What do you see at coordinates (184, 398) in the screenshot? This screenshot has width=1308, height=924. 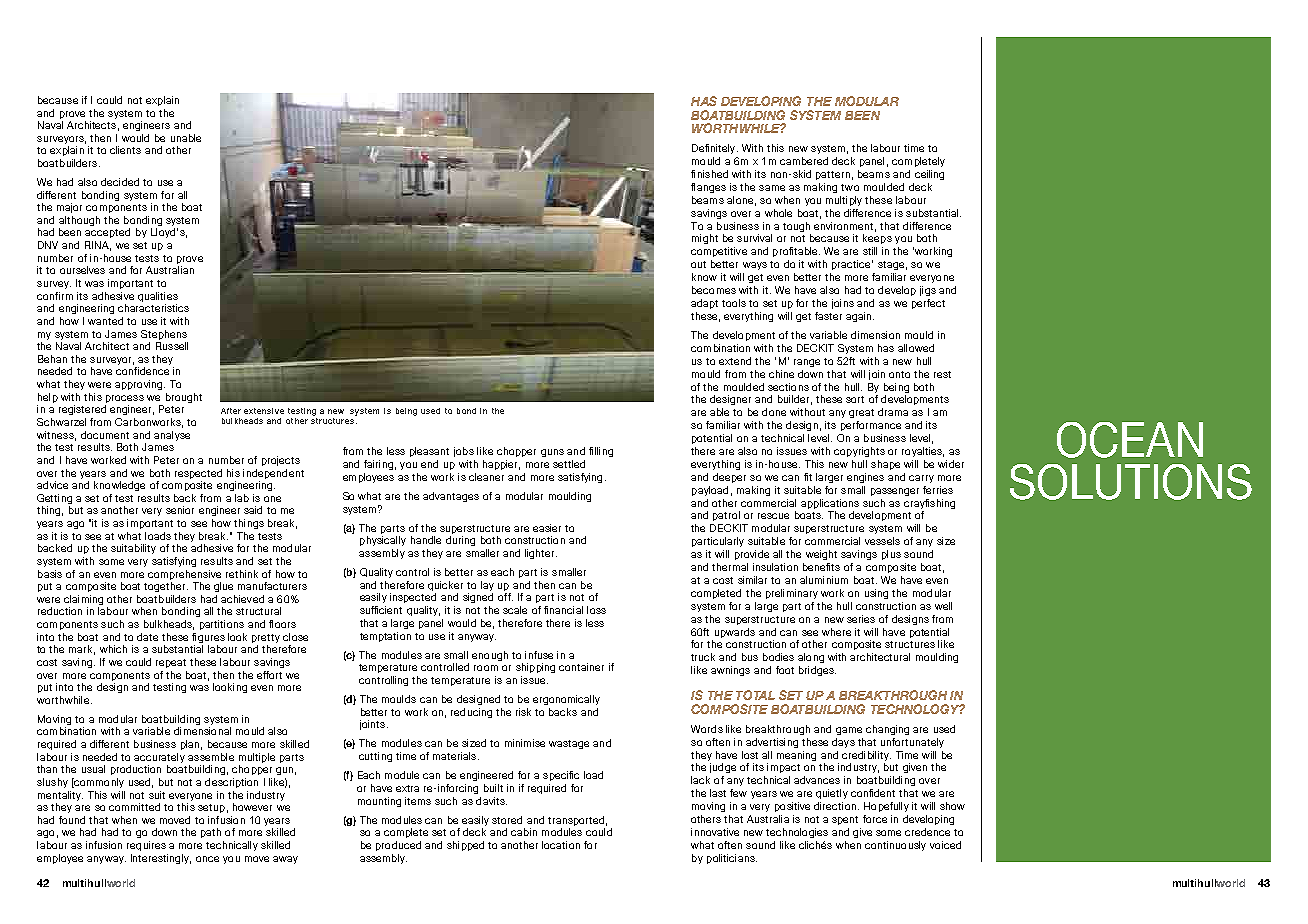 I see `brought` at bounding box center [184, 398].
